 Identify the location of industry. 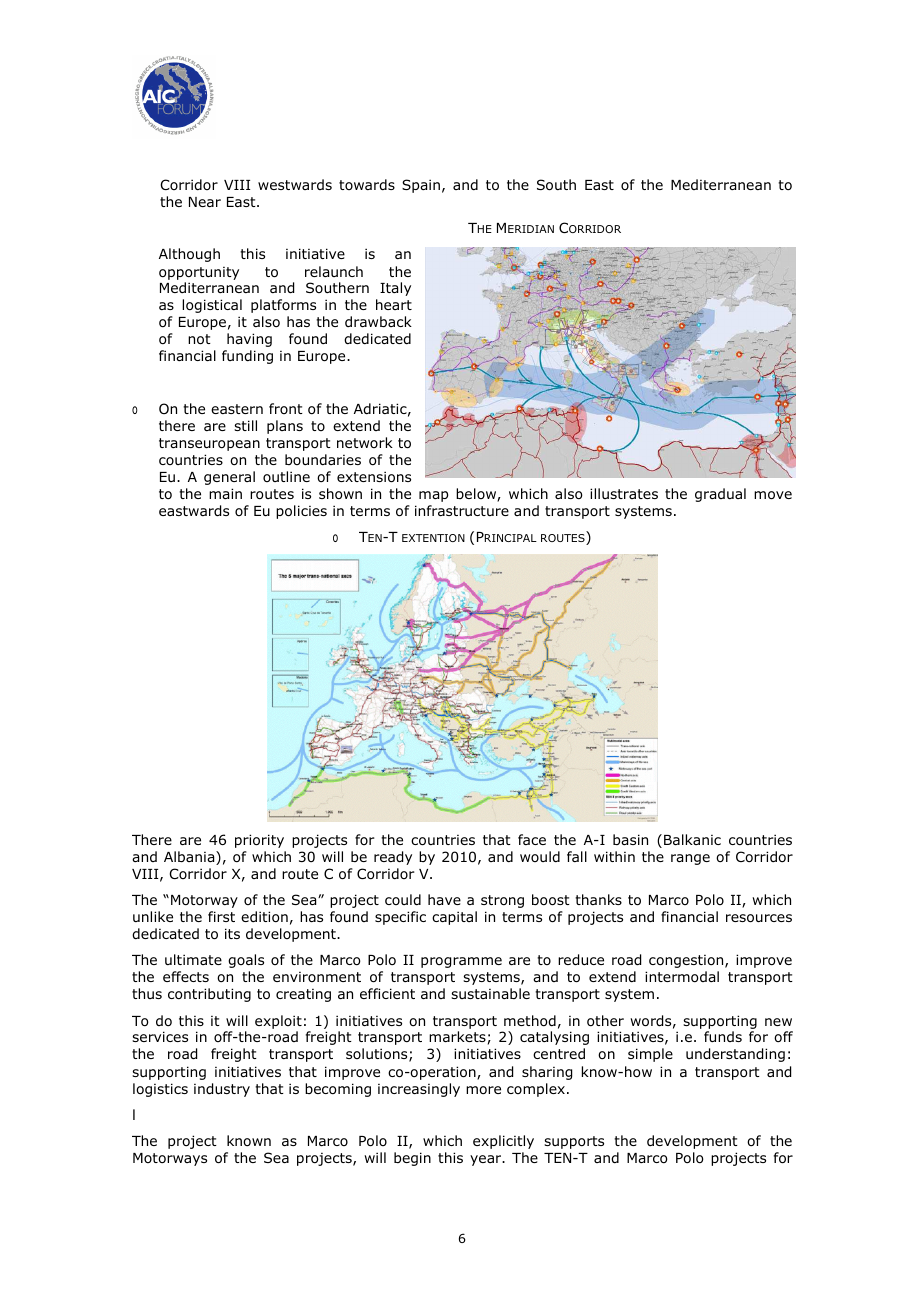
(222, 1090).
